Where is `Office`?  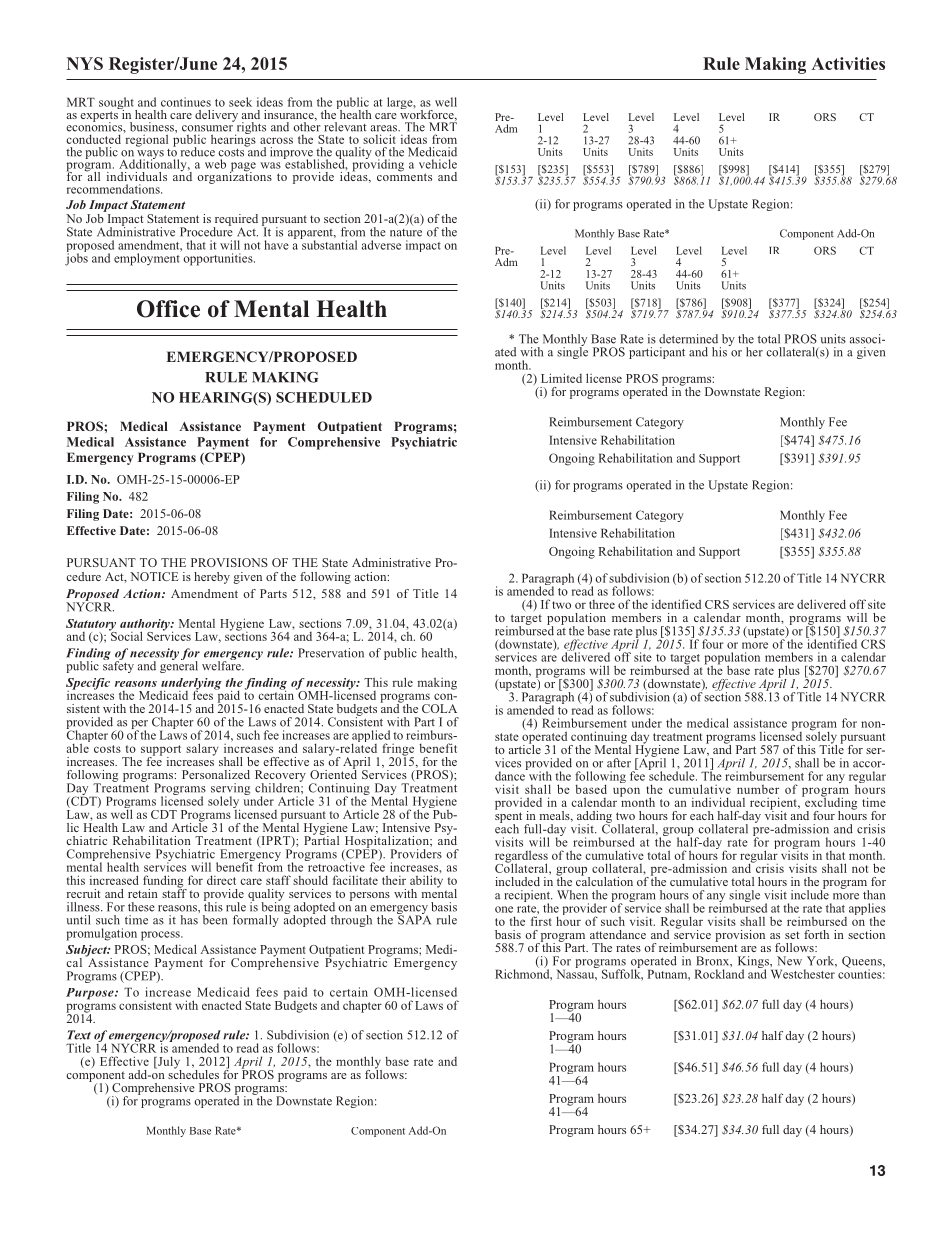
Office is located at coordinates (168, 309).
